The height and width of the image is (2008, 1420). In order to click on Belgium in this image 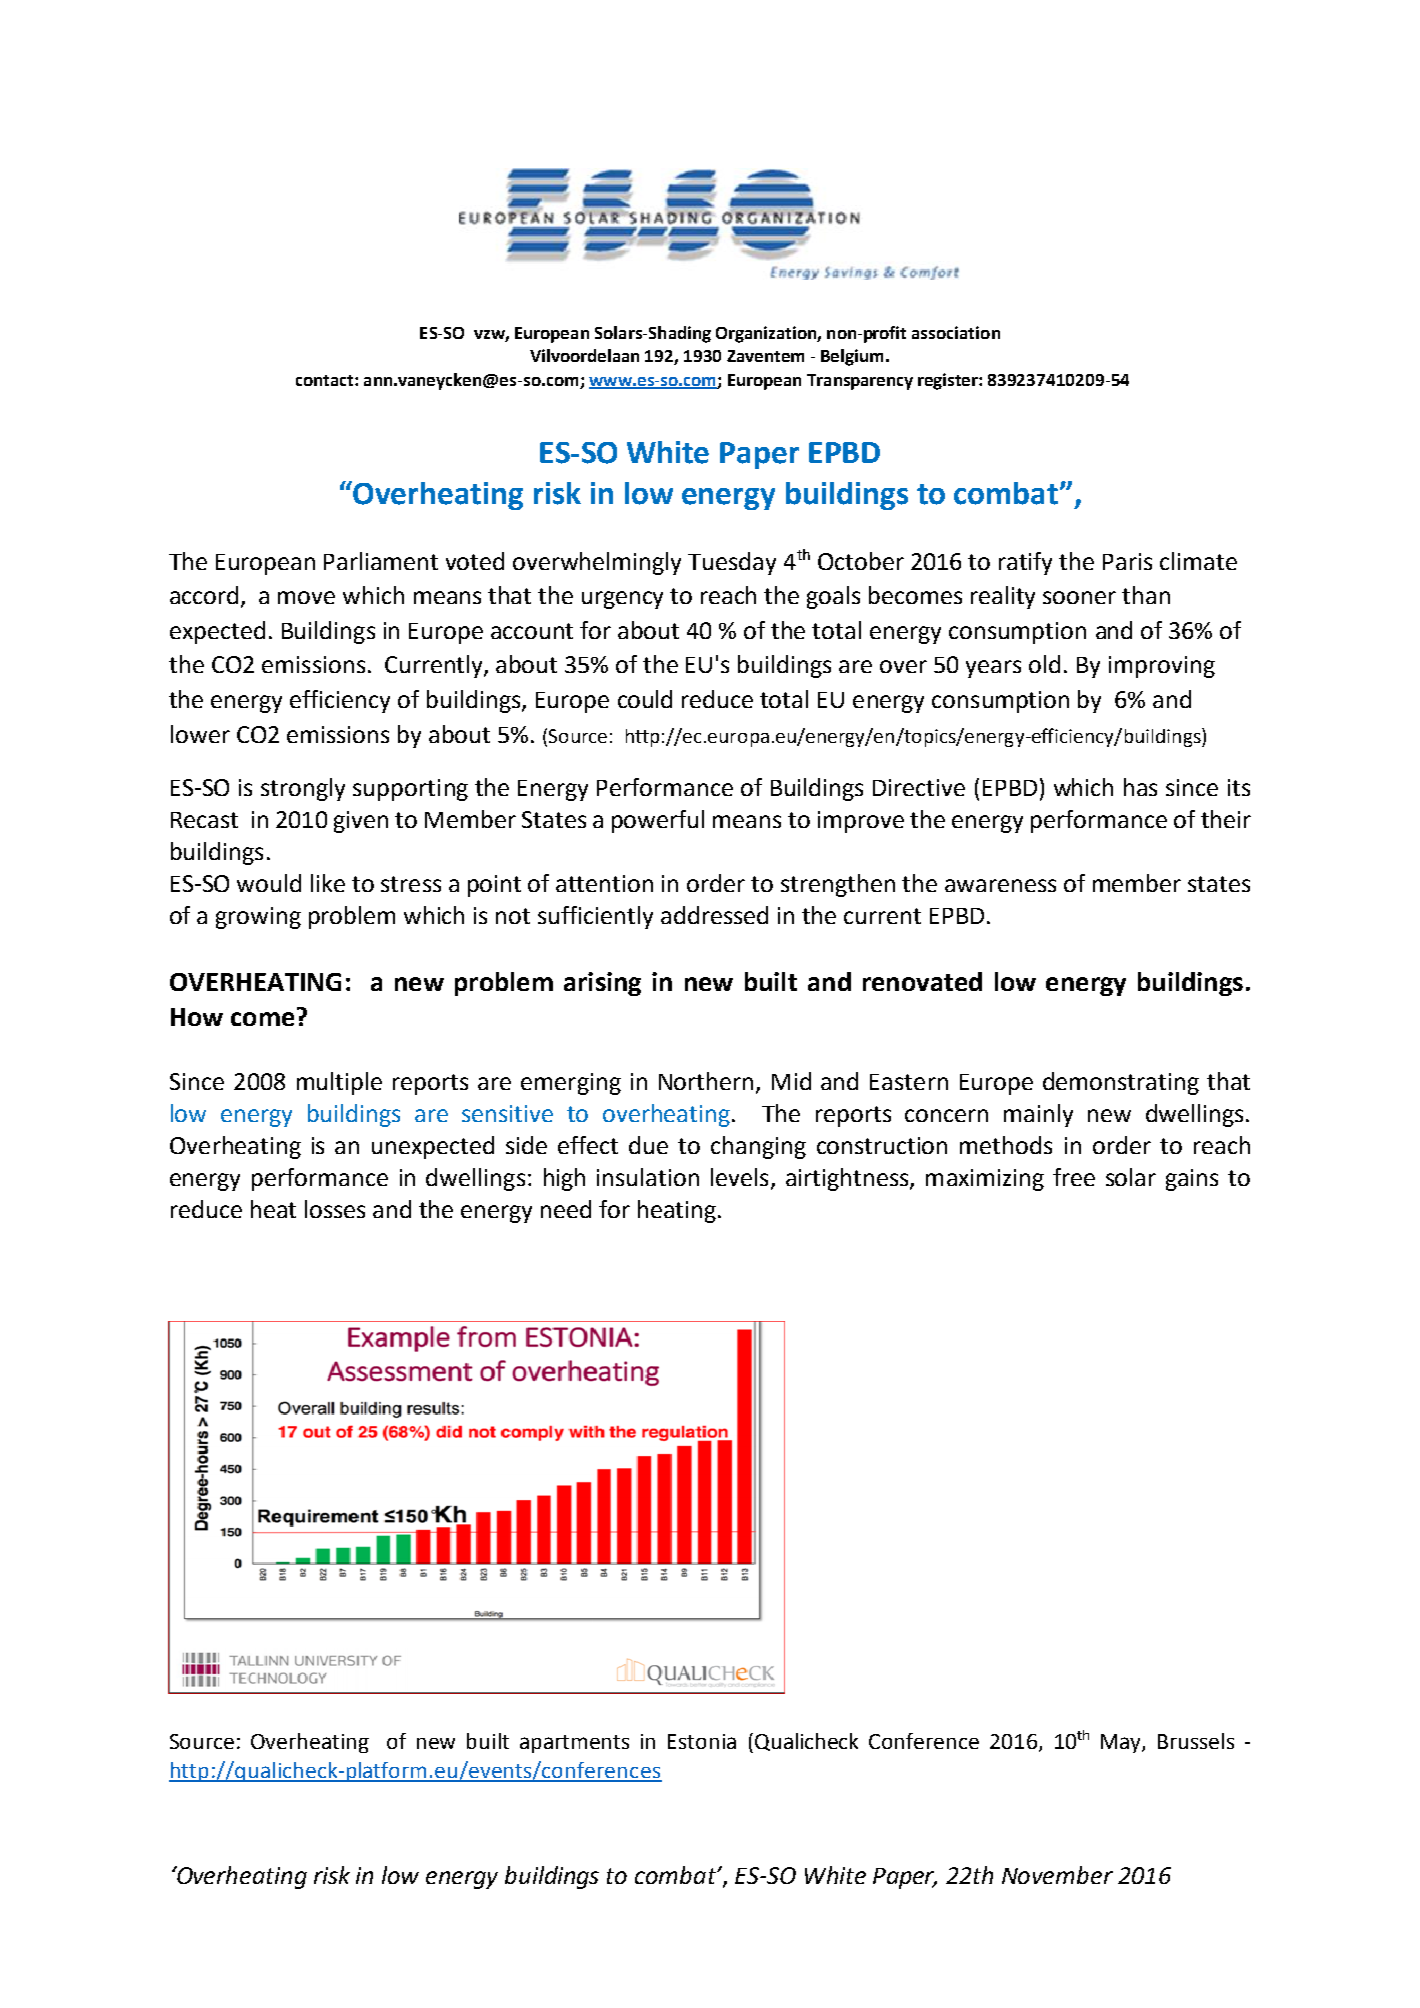, I will do `click(852, 357)`.
